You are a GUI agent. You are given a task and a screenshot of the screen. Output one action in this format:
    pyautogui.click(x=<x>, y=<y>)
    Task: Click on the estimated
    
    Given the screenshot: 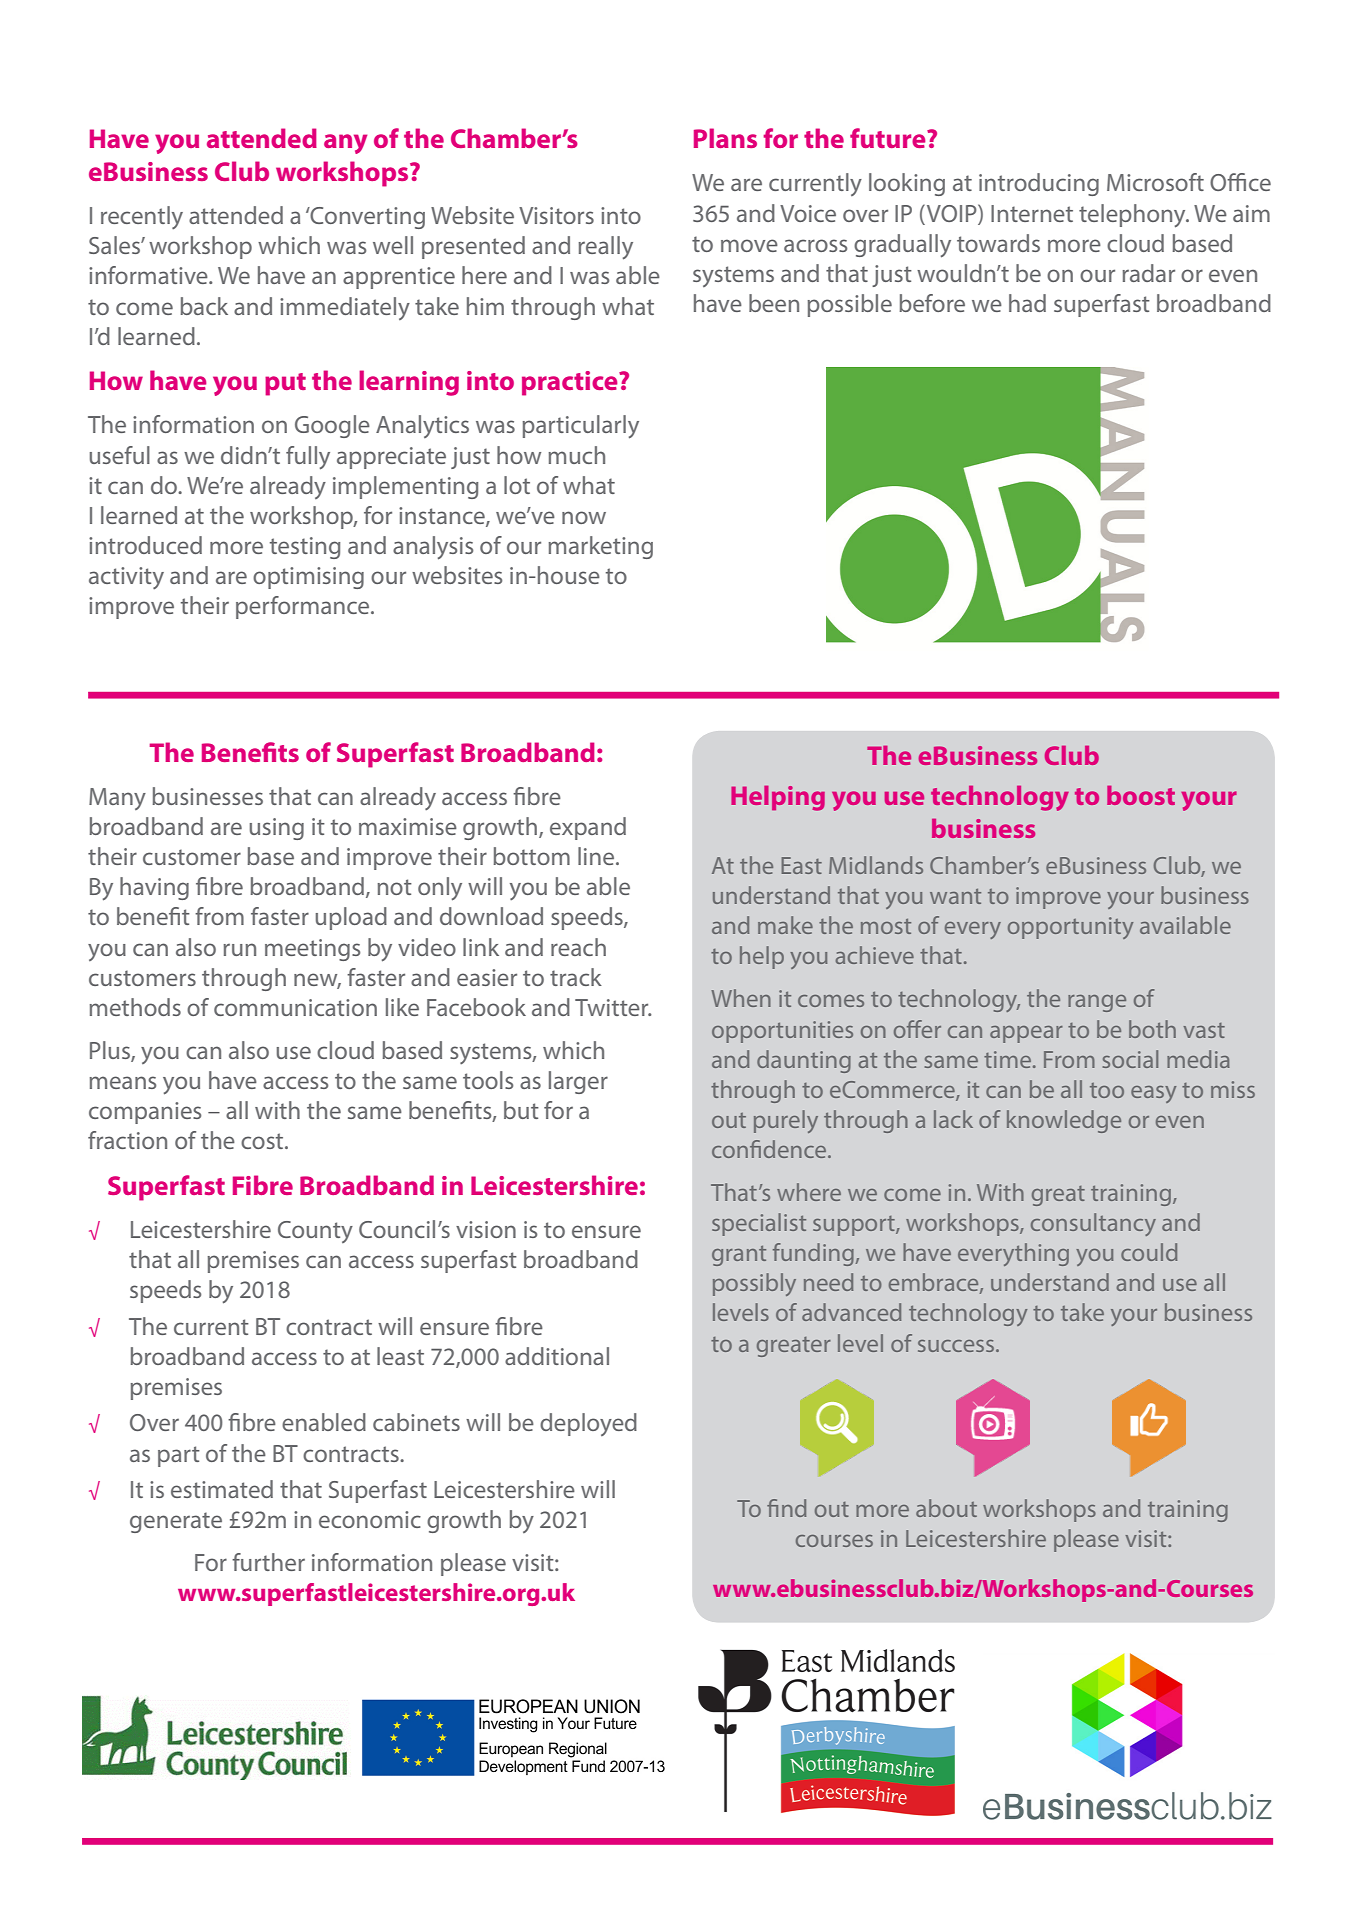 What is the action you would take?
    pyautogui.click(x=222, y=1489)
